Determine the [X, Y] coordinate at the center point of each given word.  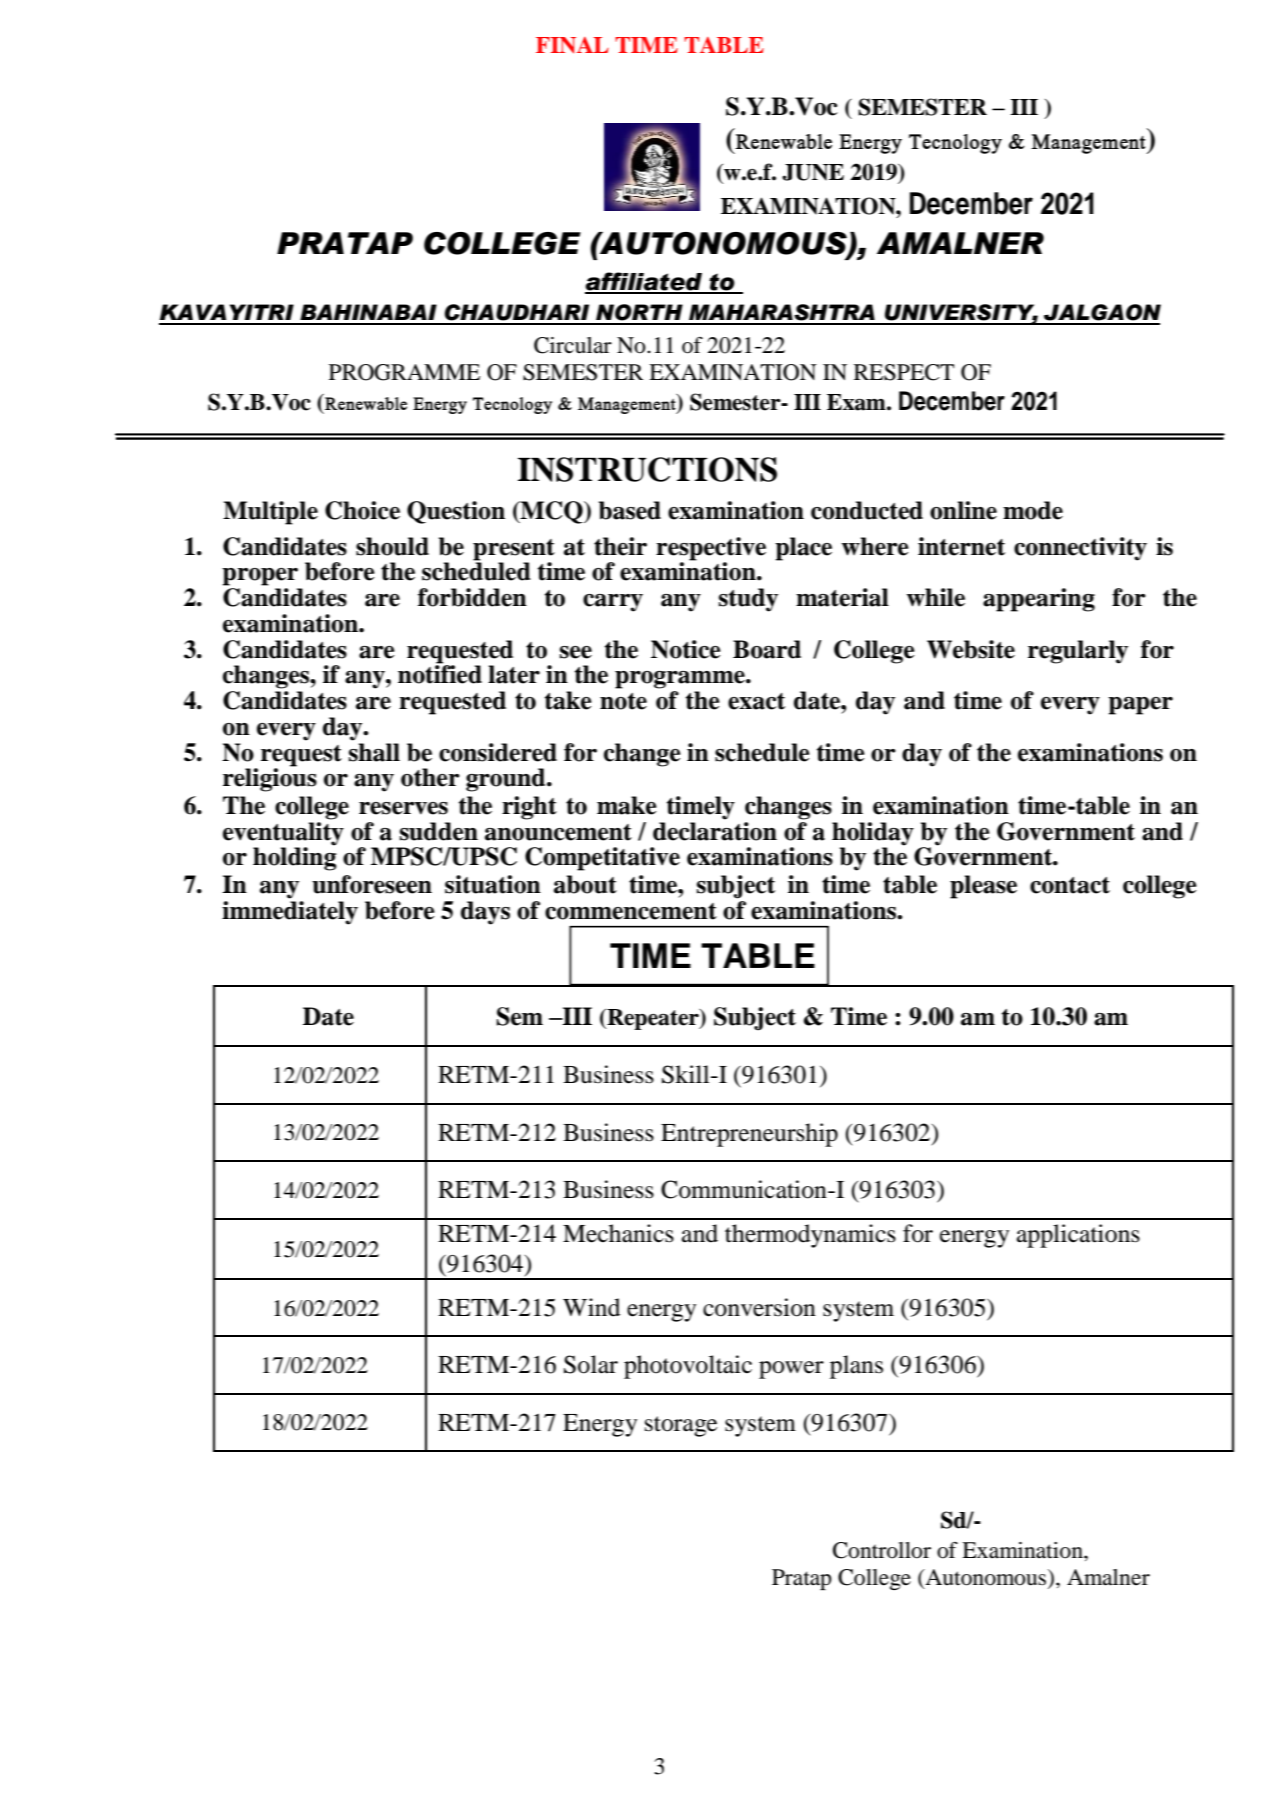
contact [1070, 885]
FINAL [572, 45]
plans [856, 1367]
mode [1033, 510]
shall [374, 752]
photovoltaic [688, 1367]
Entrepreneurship [749, 1135]
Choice [362, 510]
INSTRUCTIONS [647, 469]
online [963, 510]
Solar [591, 1364]
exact [756, 701]
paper [1140, 706]
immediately [290, 913]
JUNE [813, 172]
